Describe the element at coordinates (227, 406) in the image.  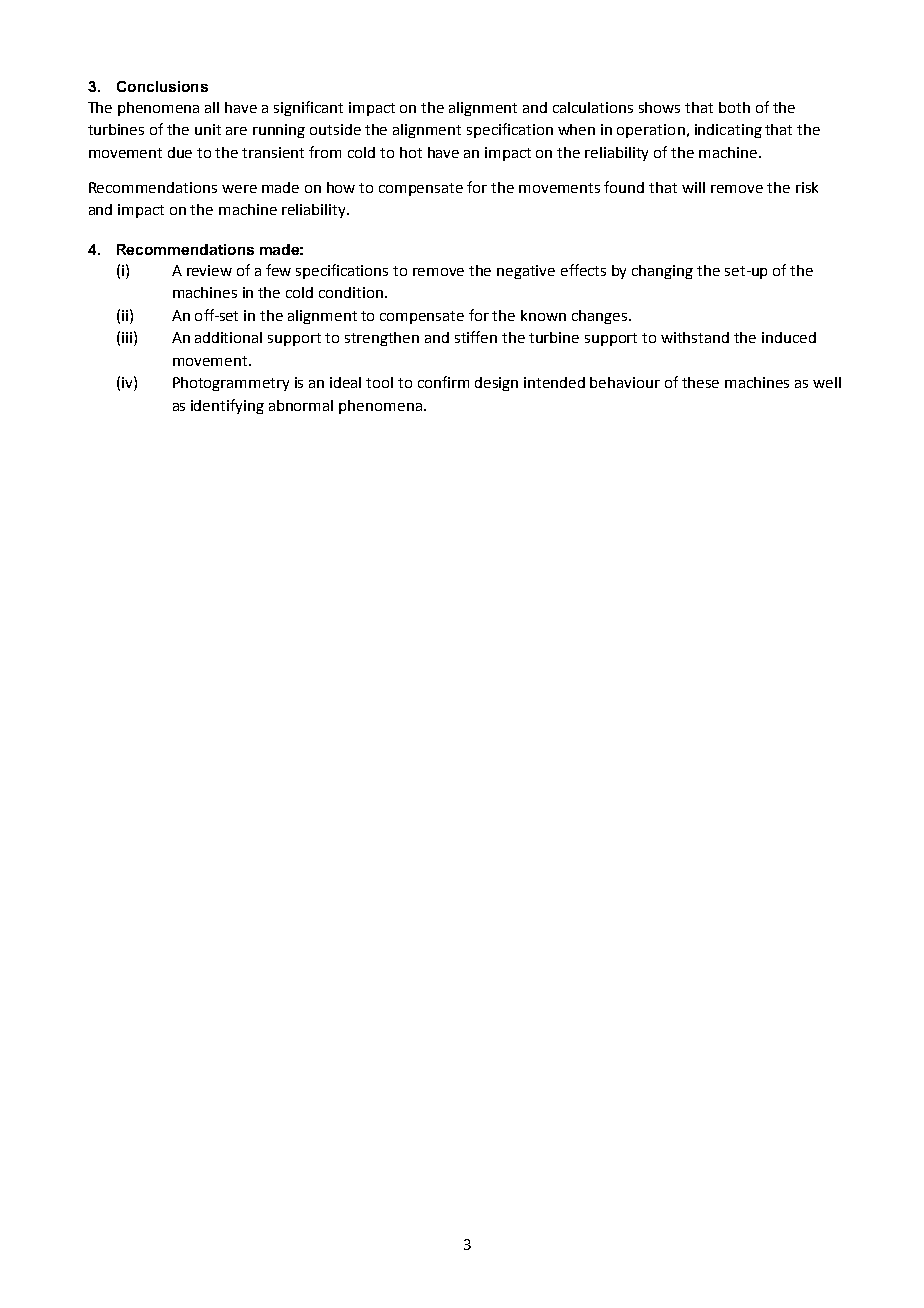
I see `identifying` at that location.
